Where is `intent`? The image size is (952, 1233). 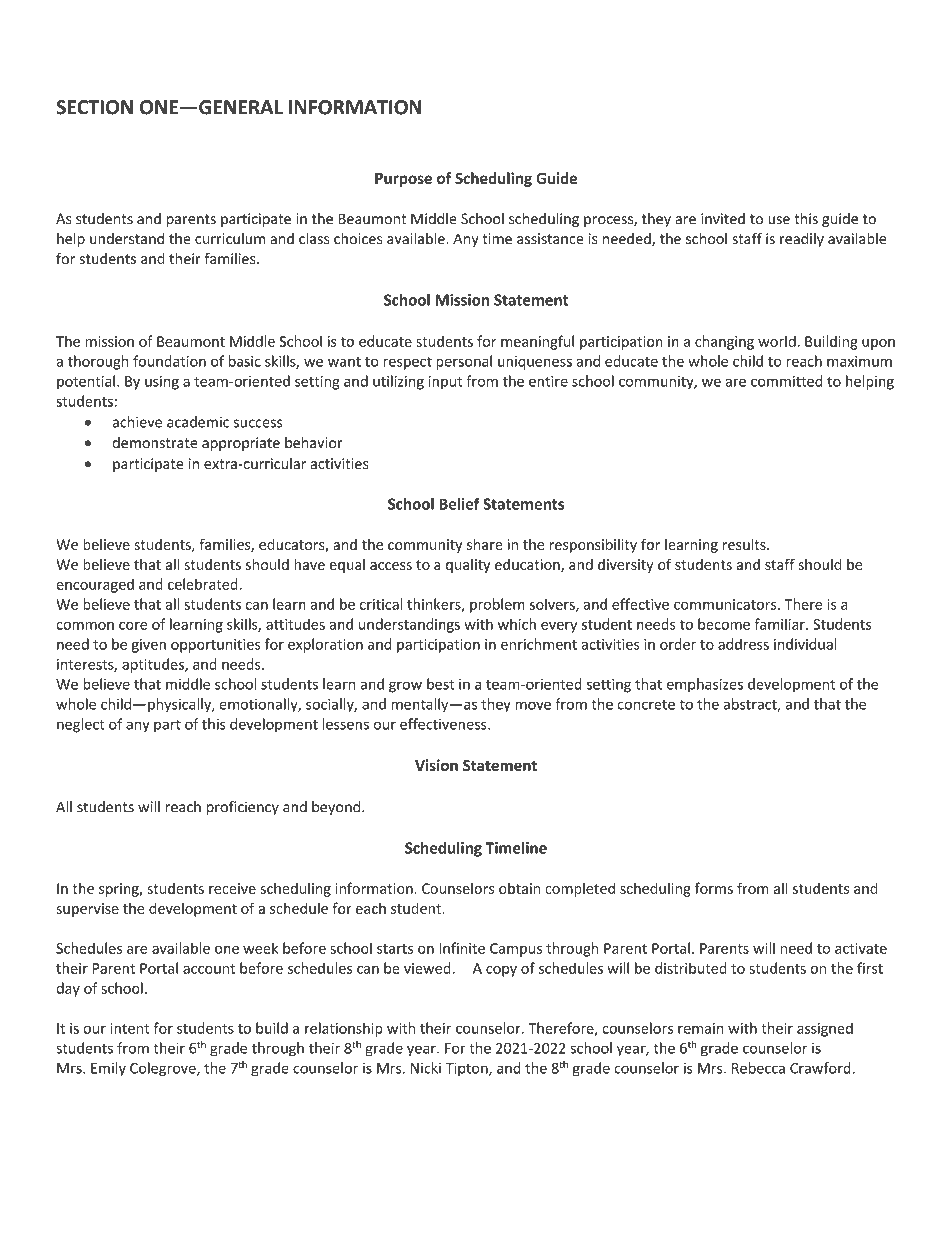 intent is located at coordinates (130, 1028).
